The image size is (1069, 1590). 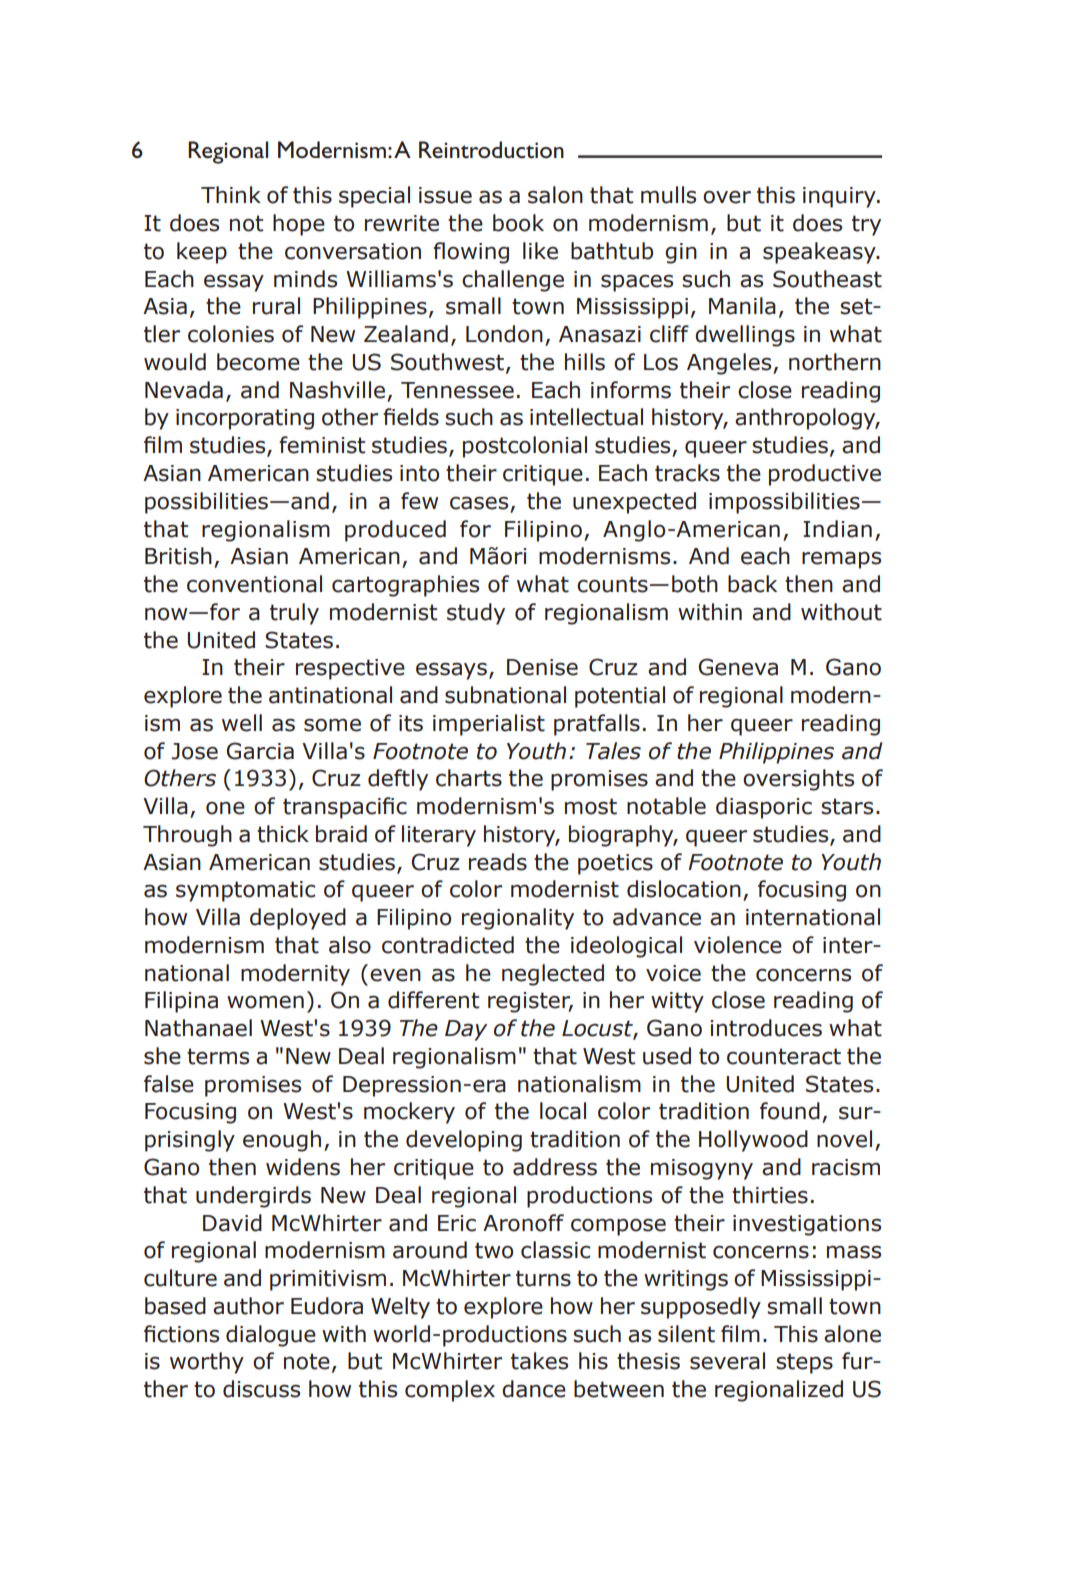 What do you see at coordinates (764, 808) in the image?
I see `diasporic` at bounding box center [764, 808].
